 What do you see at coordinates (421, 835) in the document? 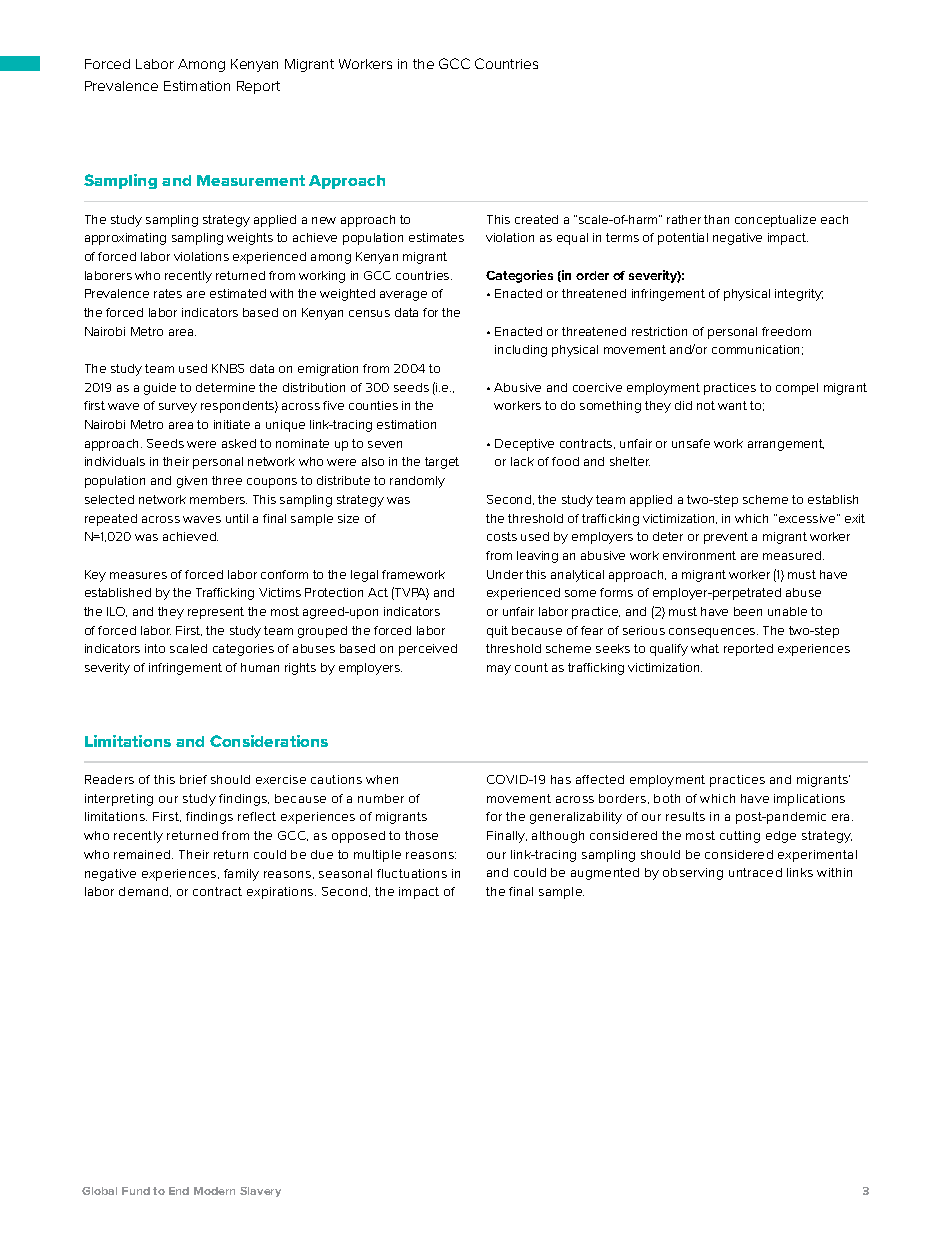
I see `those` at bounding box center [421, 835].
